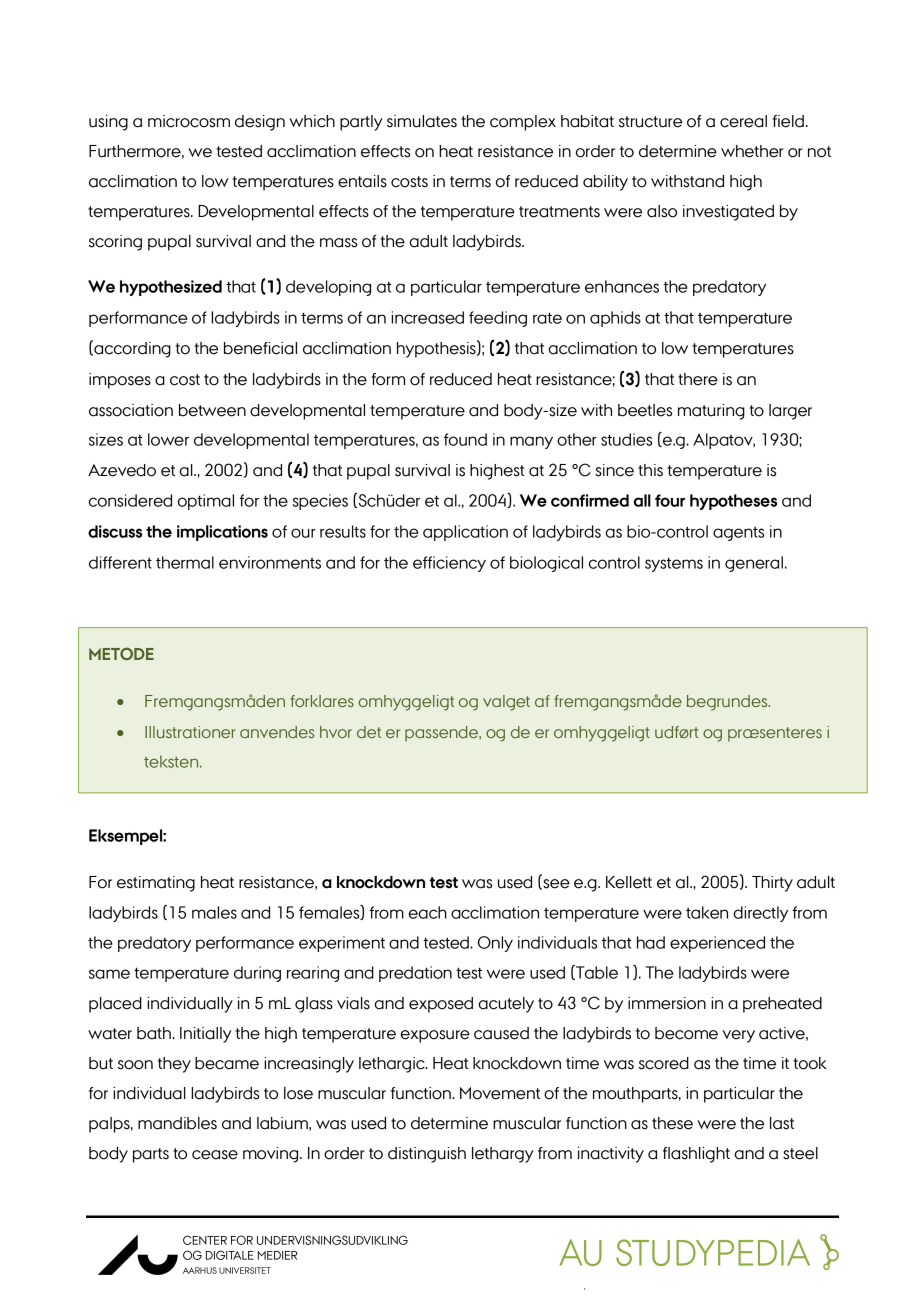  I want to click on whether, so click(752, 151).
